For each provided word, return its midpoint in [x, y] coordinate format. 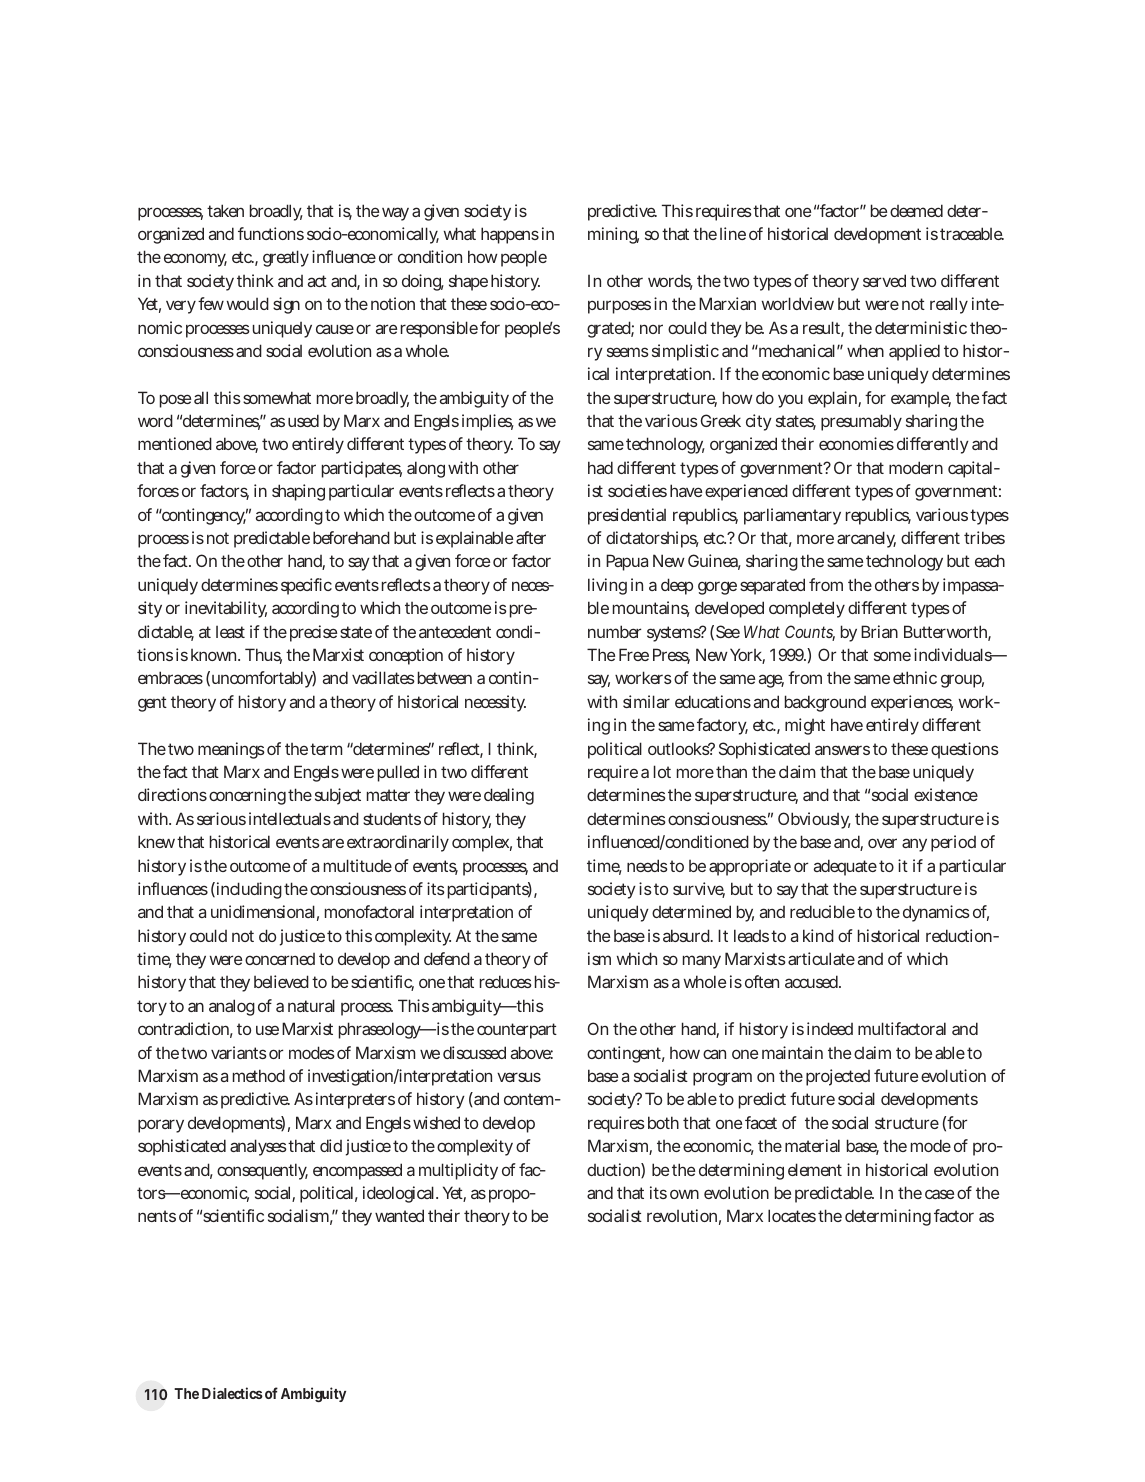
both [663, 1122]
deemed [916, 210]
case [939, 1194]
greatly [286, 258]
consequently [262, 1171]
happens [510, 235]
